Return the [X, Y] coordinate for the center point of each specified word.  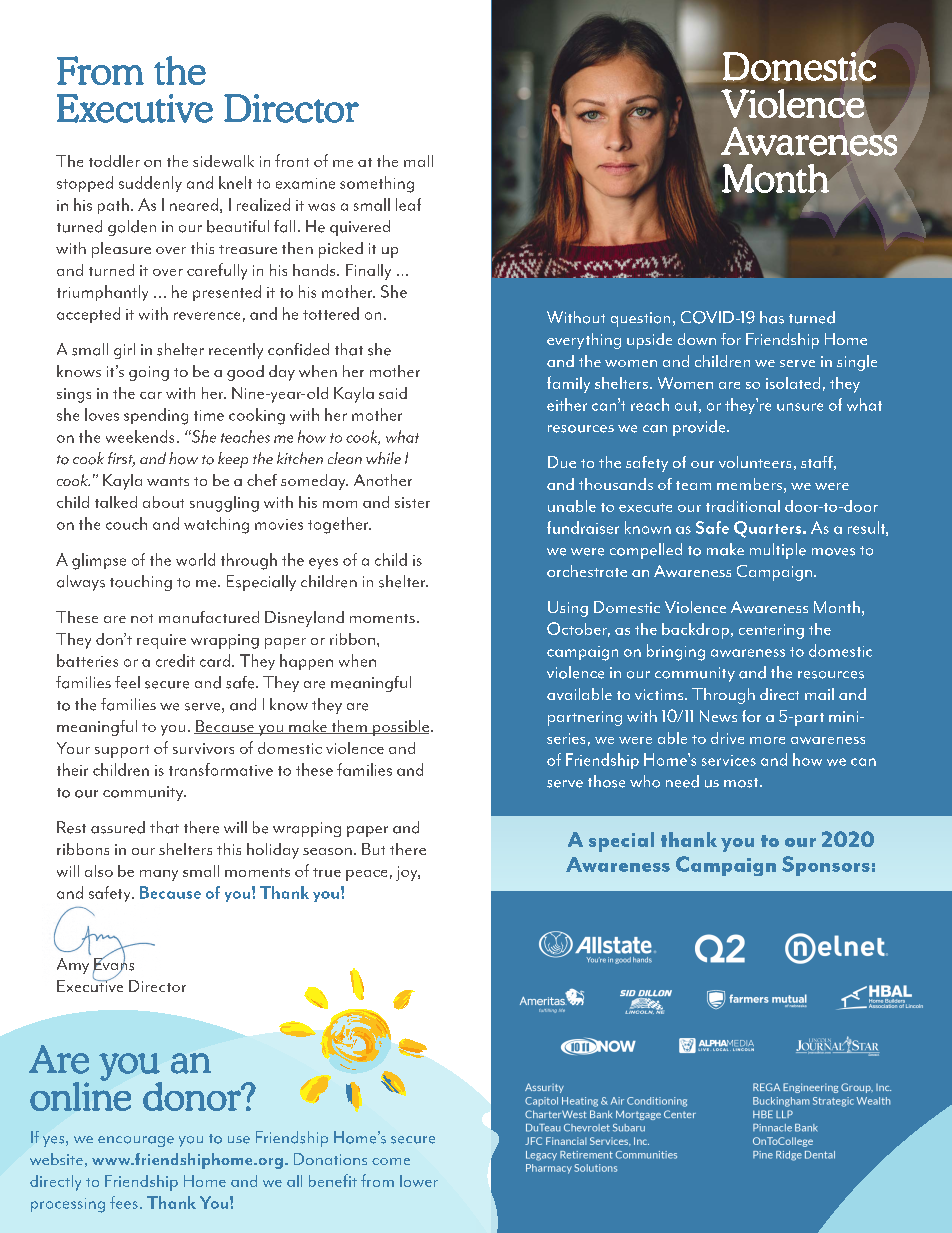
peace [366, 875]
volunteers [755, 462]
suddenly [150, 184]
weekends [140, 436]
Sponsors [826, 866]
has [772, 317]
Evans [113, 964]
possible [399, 728]
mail [819, 694]
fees [124, 1202]
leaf [408, 204]
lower [419, 1181]
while [383, 458]
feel [127, 682]
